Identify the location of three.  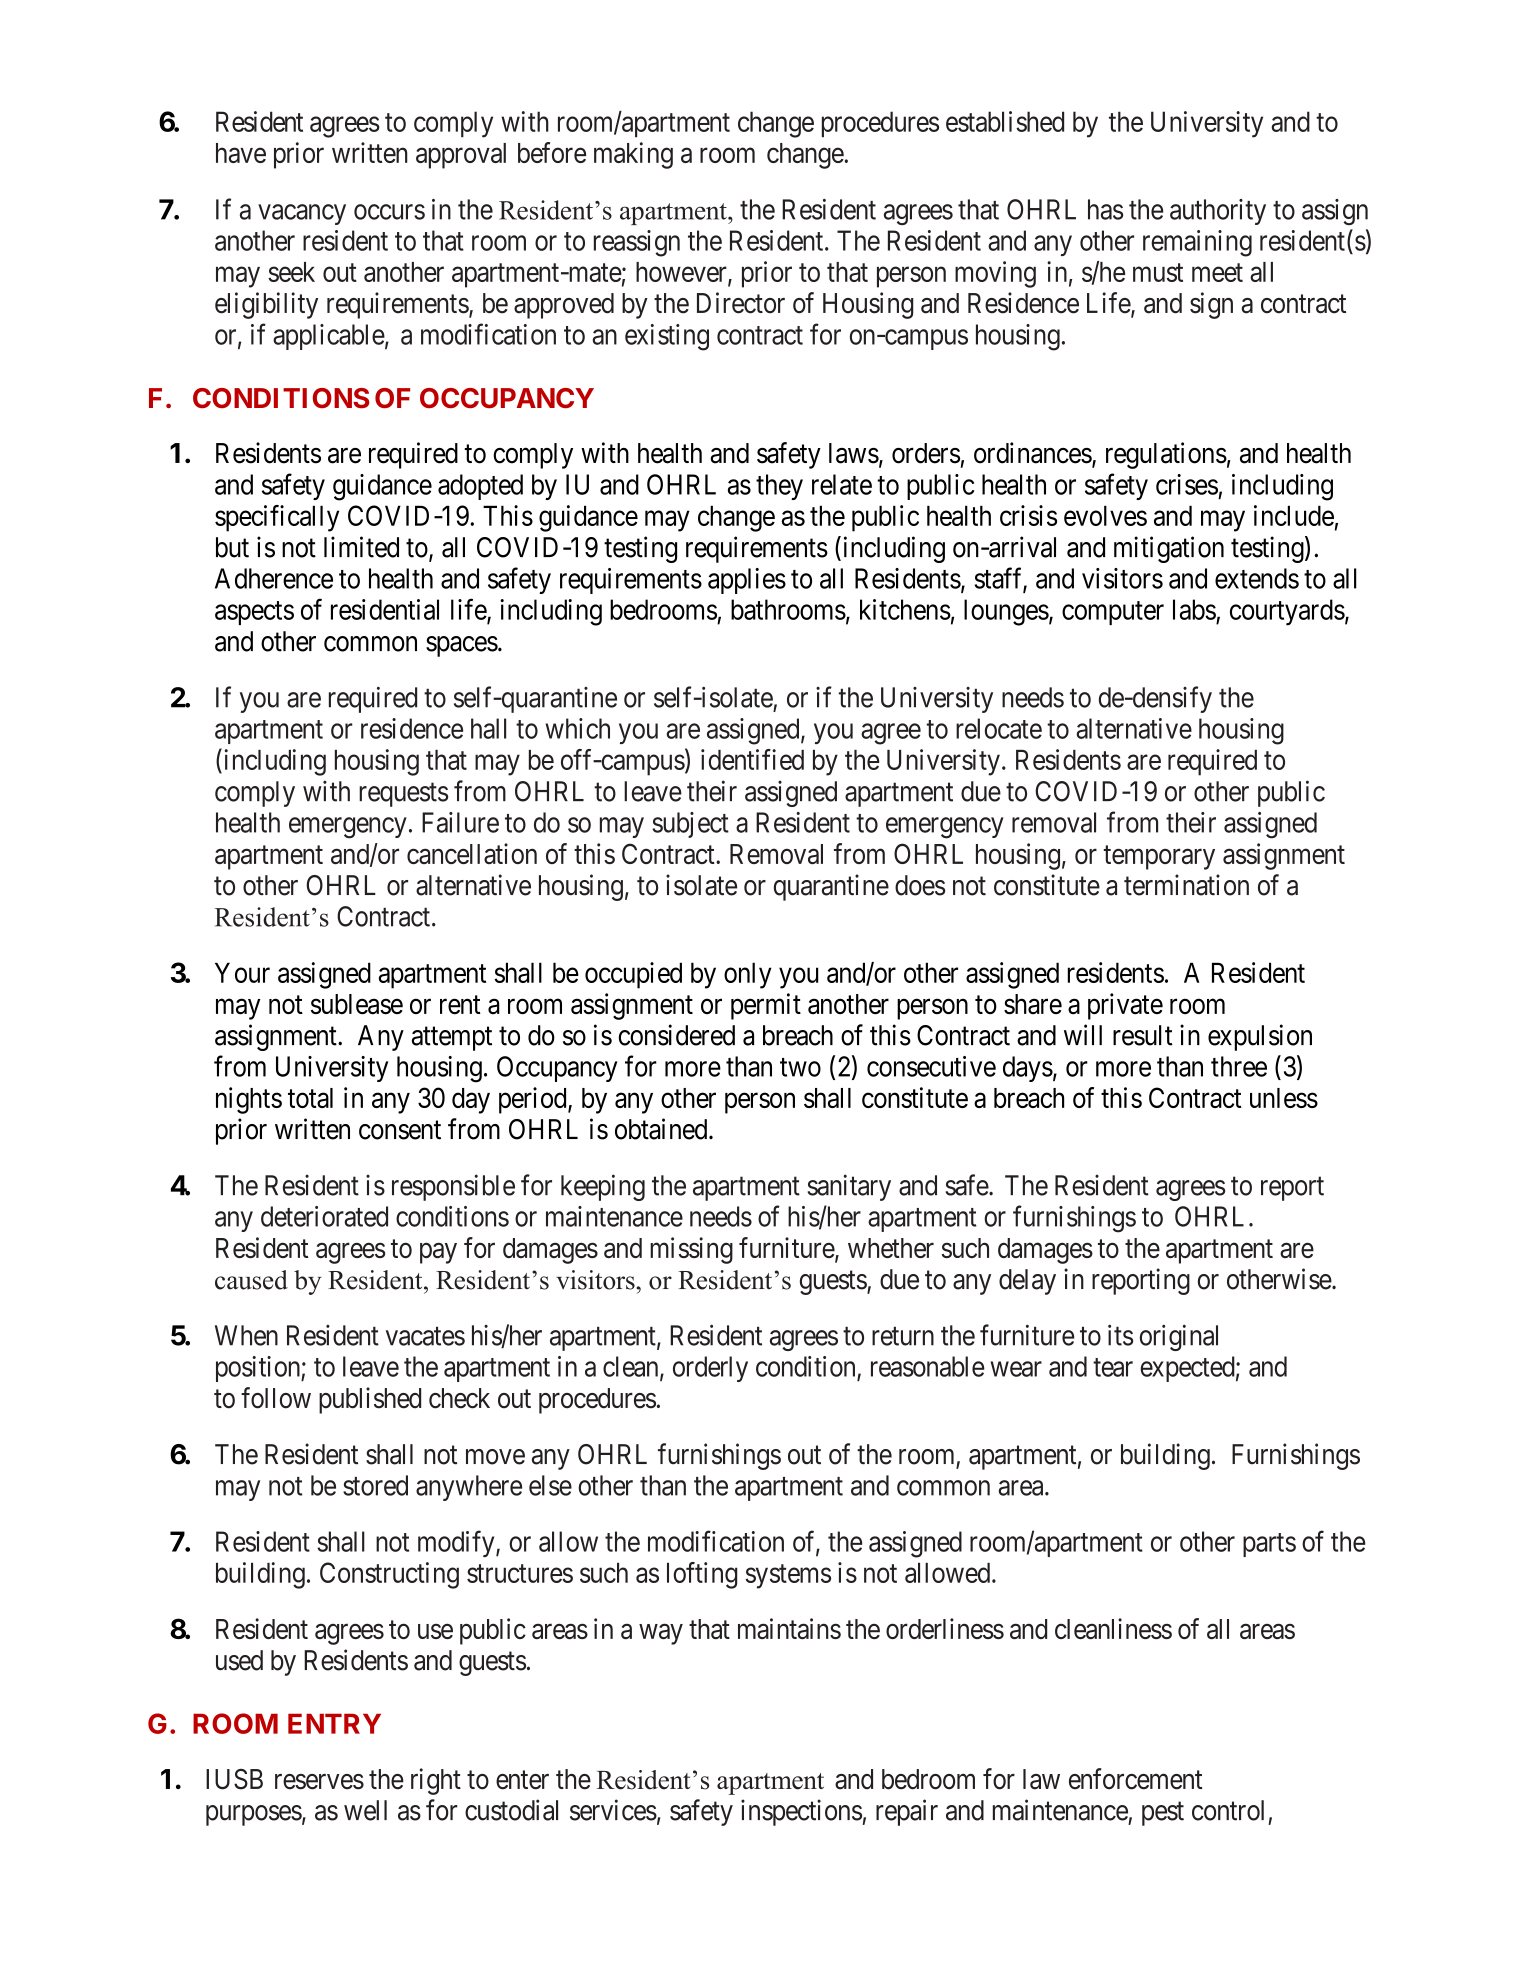
(1239, 1066).
